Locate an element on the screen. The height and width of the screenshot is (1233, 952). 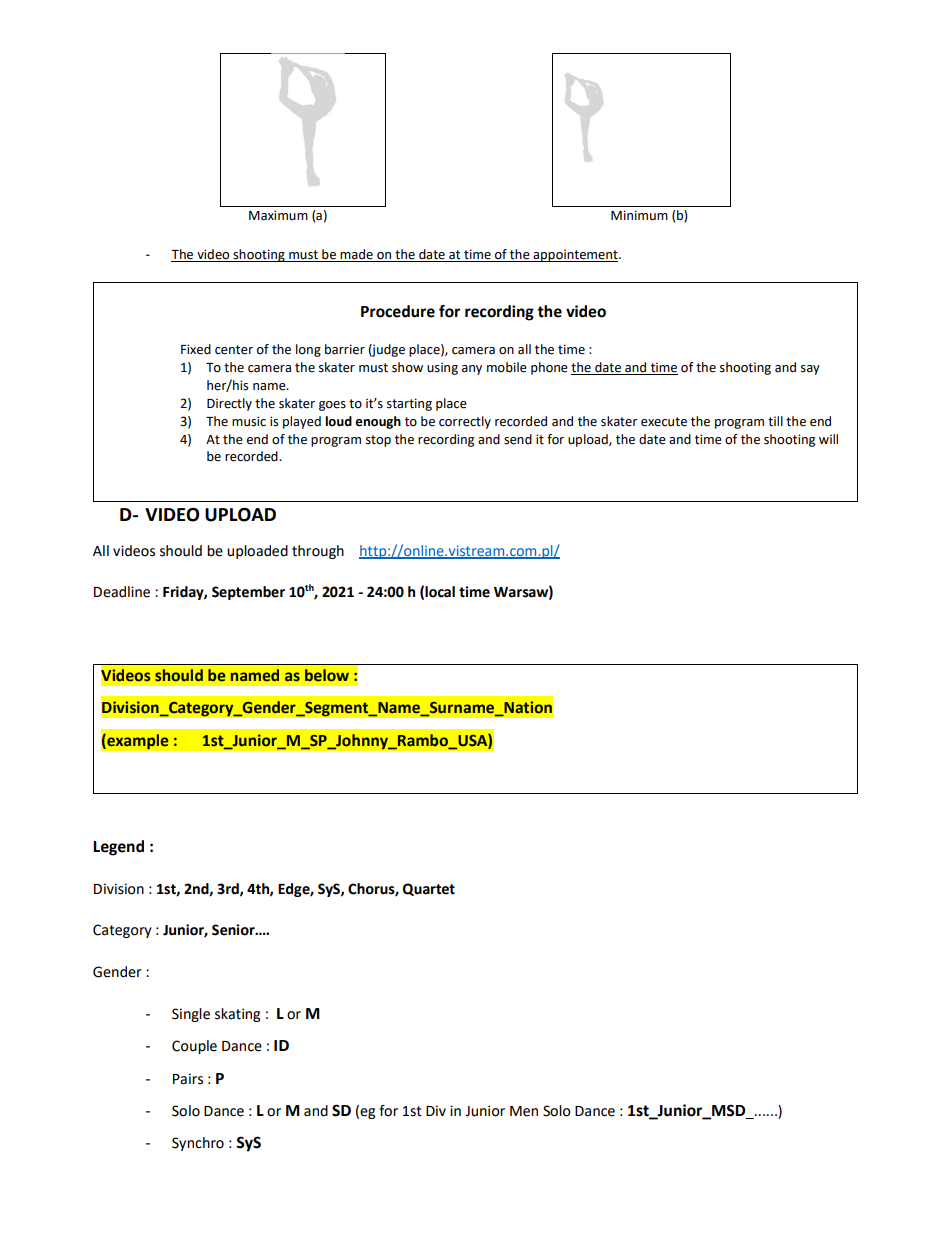
made is located at coordinates (357, 255).
